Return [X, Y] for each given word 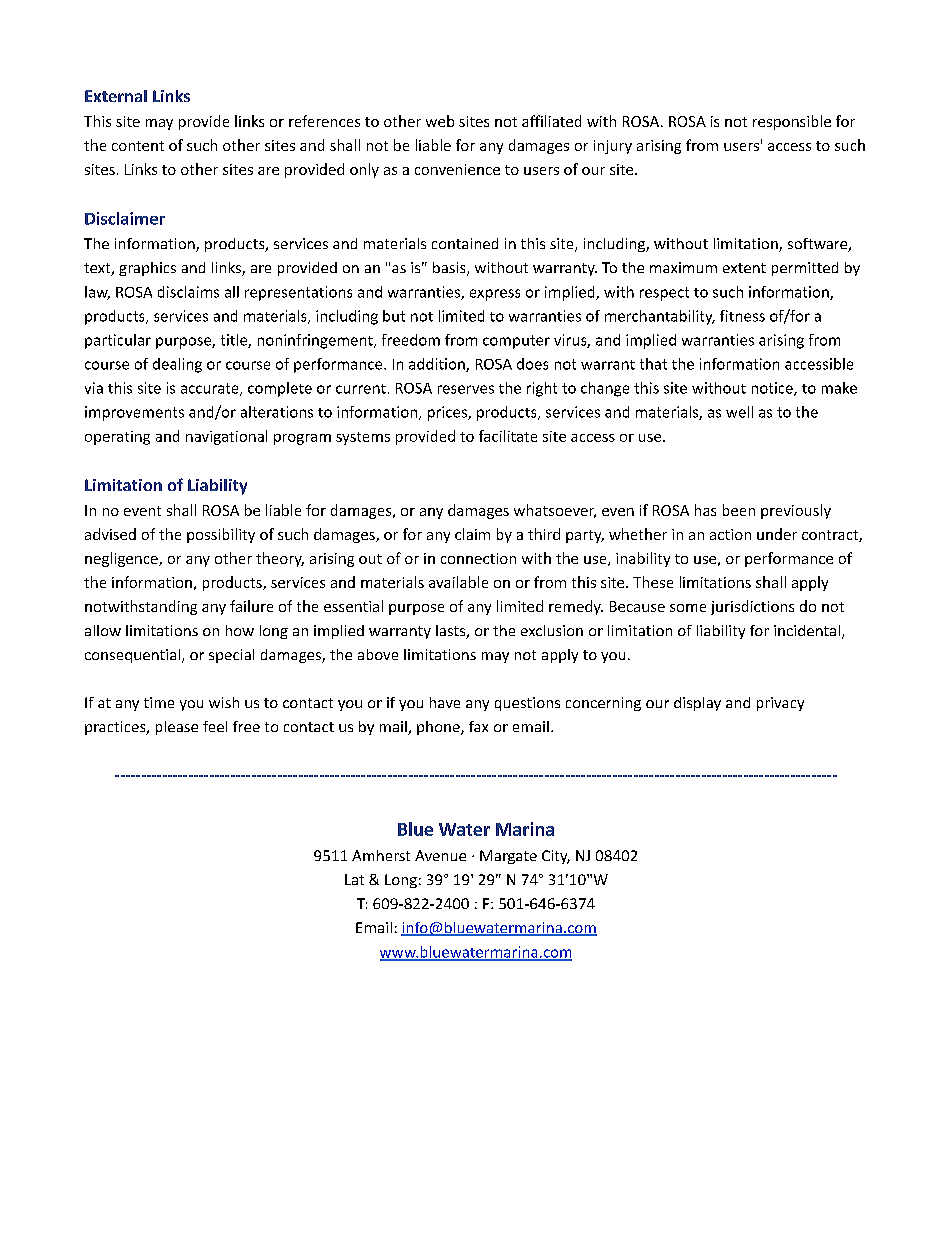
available [458, 582]
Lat [354, 879]
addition [438, 365]
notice [773, 389]
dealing [177, 365]
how [240, 630]
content [138, 146]
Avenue [440, 855]
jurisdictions [752, 607]
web [440, 121]
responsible [792, 122]
